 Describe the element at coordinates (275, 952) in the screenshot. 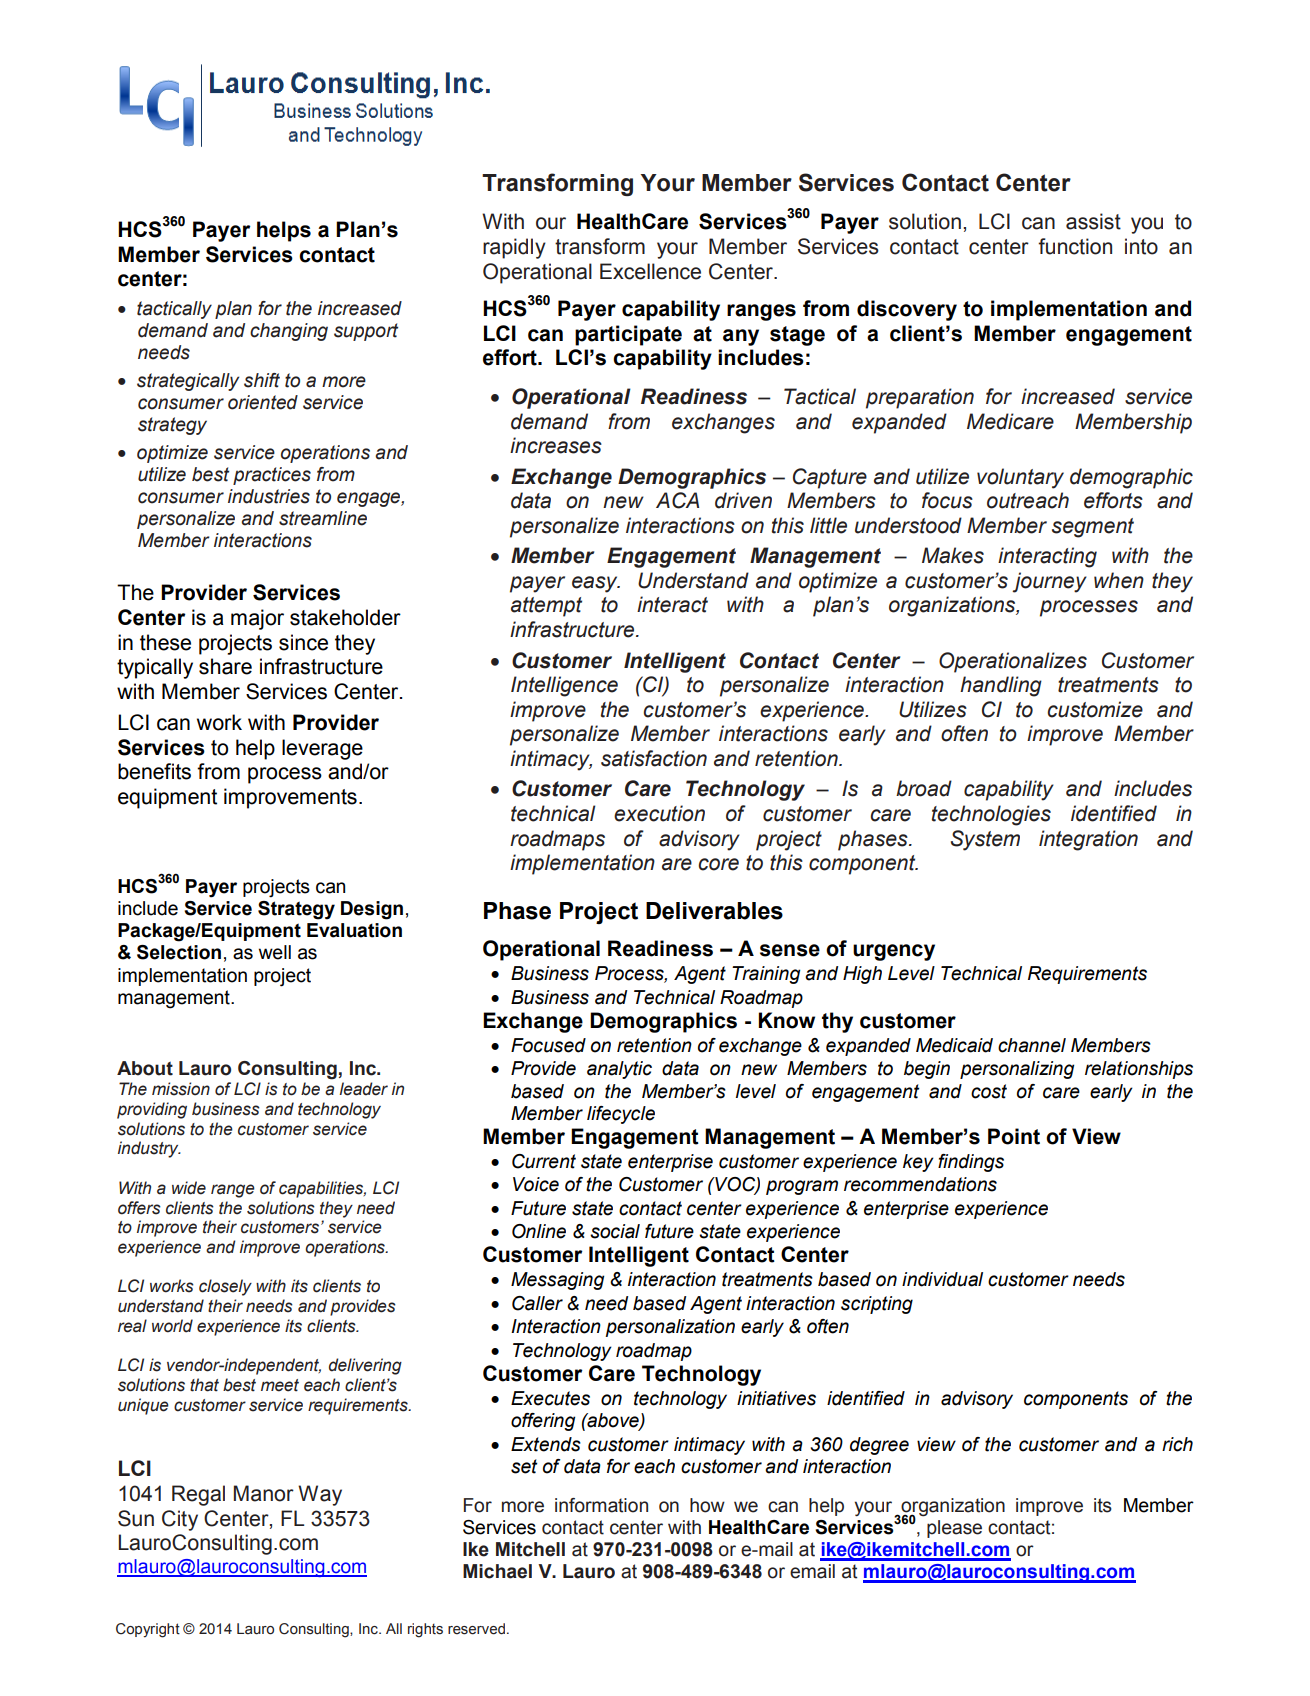

I see `well` at that location.
